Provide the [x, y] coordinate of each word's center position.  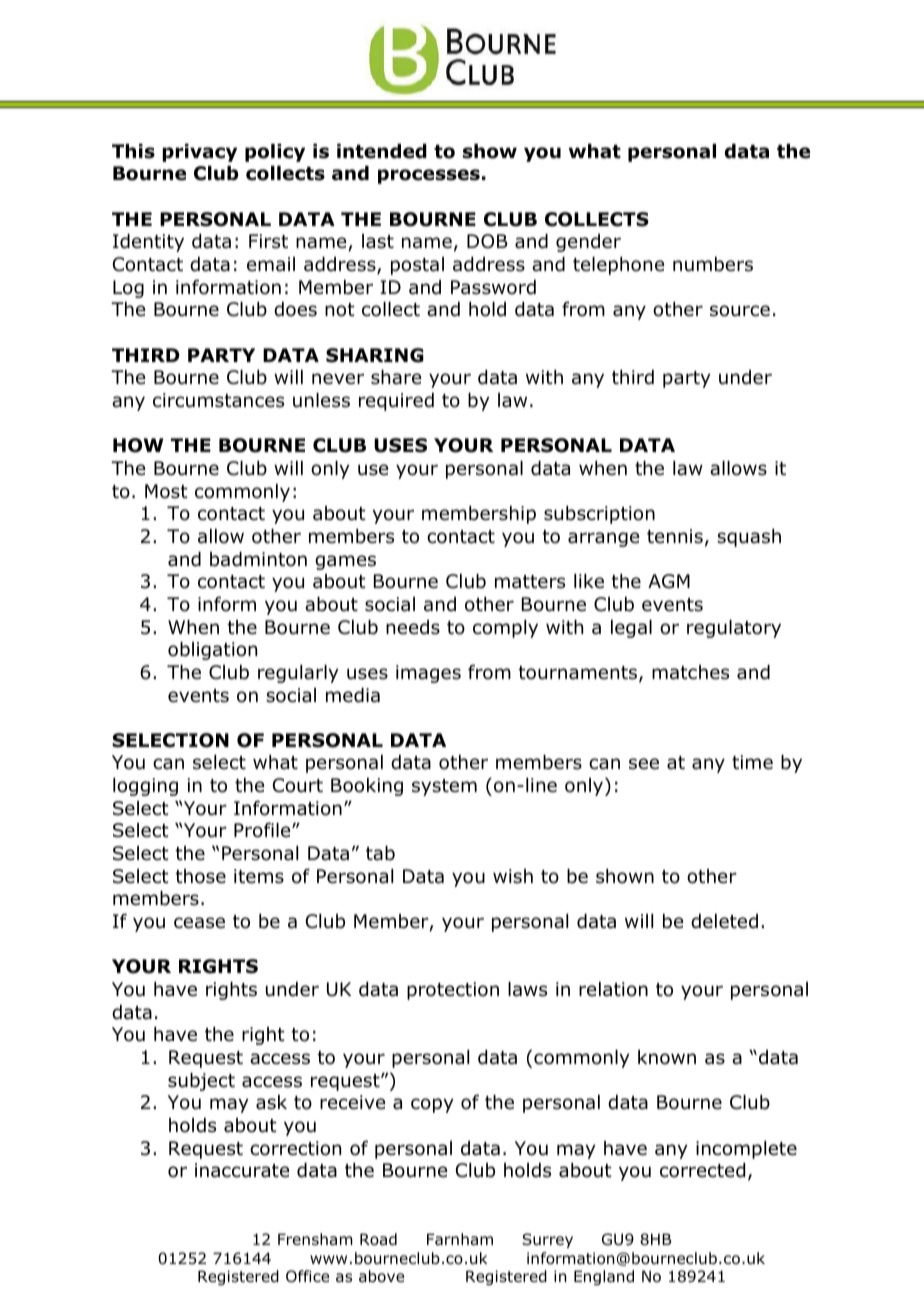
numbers [713, 264]
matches [690, 672]
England [604, 1277]
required [396, 402]
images [428, 674]
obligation [212, 651]
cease [199, 923]
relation [613, 989]
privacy [199, 153]
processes [429, 176]
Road [378, 1239]
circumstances [218, 400]
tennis [675, 536]
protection [453, 991]
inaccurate [242, 1170]
